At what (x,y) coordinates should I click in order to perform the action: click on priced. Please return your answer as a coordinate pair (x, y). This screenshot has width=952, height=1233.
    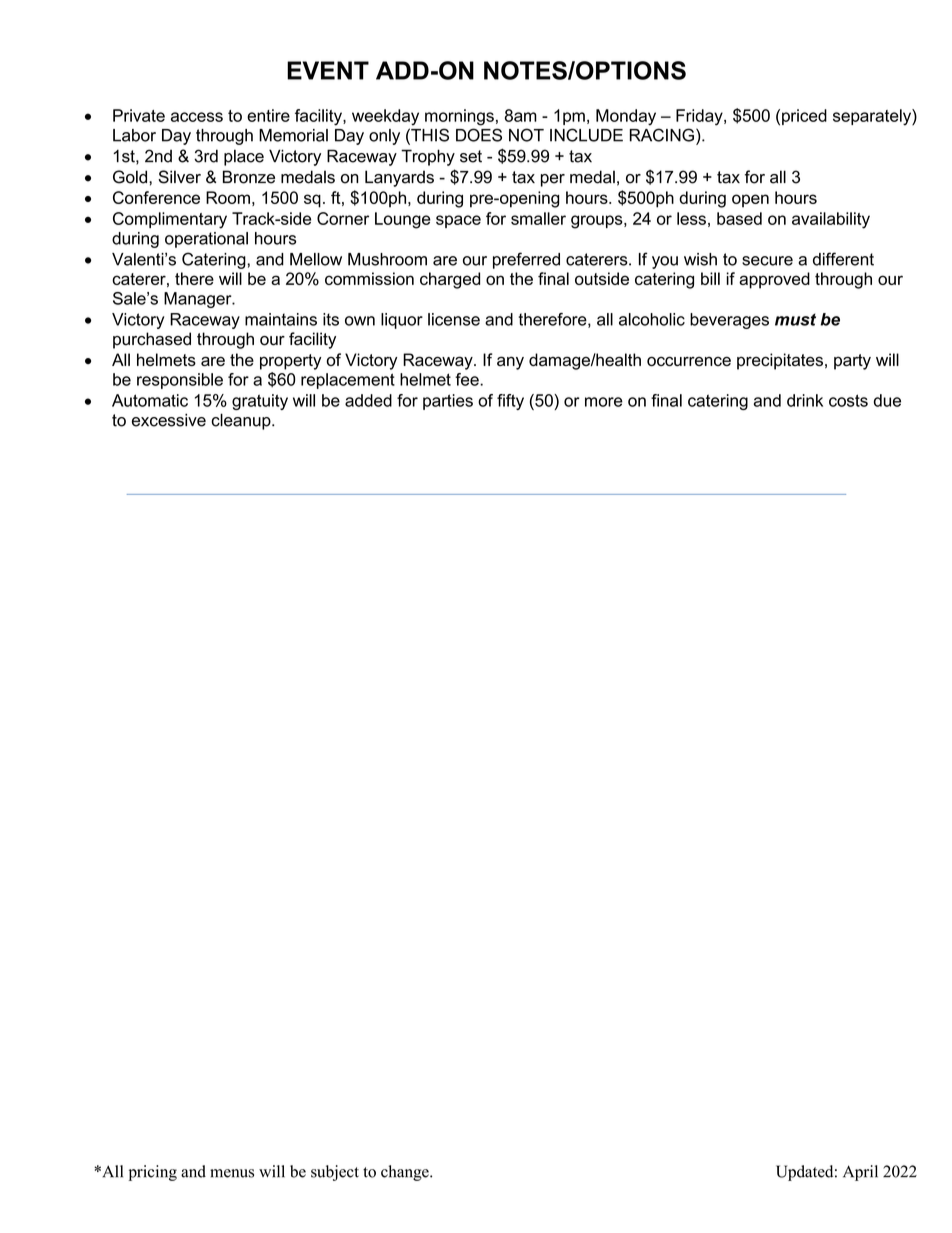
    Looking at the image, I should click on (804, 117).
